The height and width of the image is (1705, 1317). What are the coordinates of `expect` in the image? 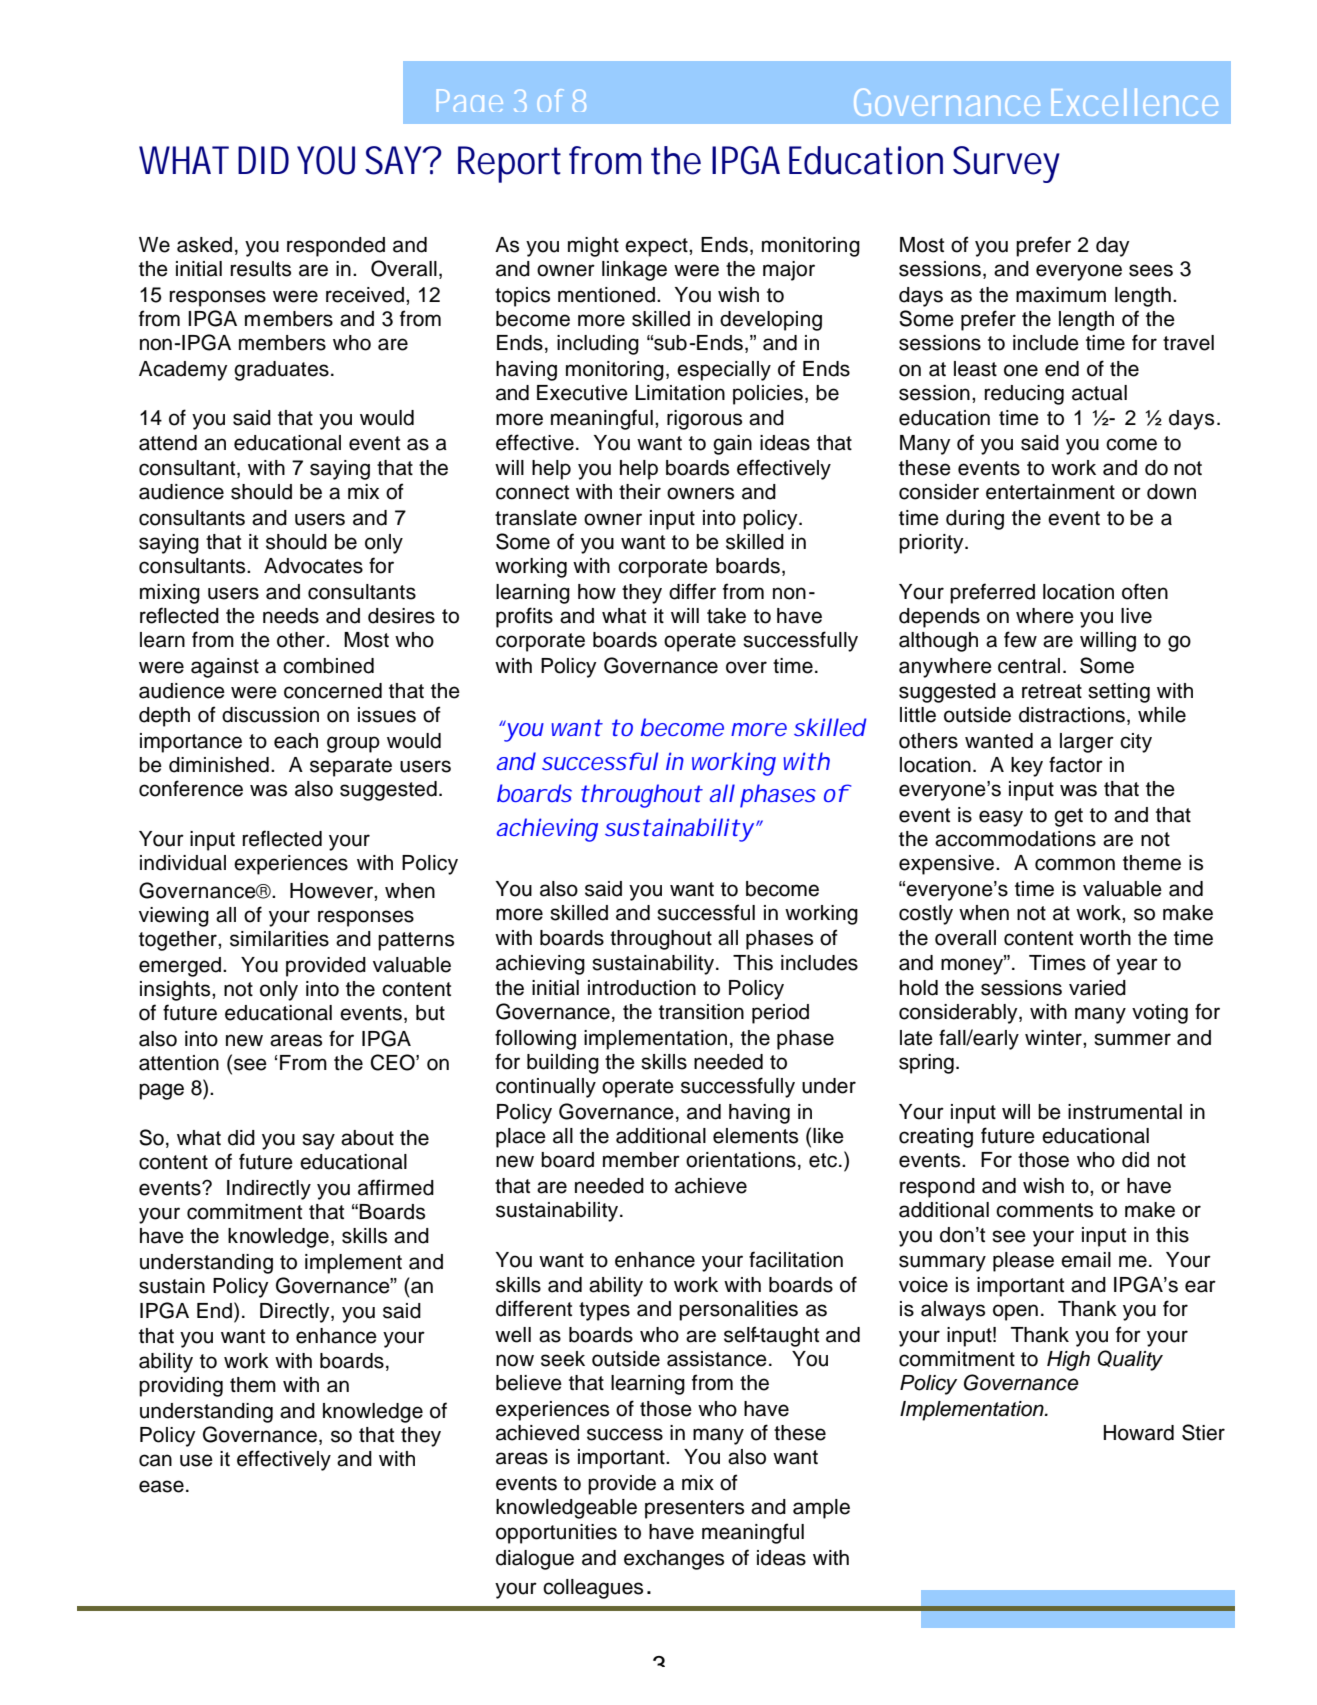 It's located at (657, 247).
